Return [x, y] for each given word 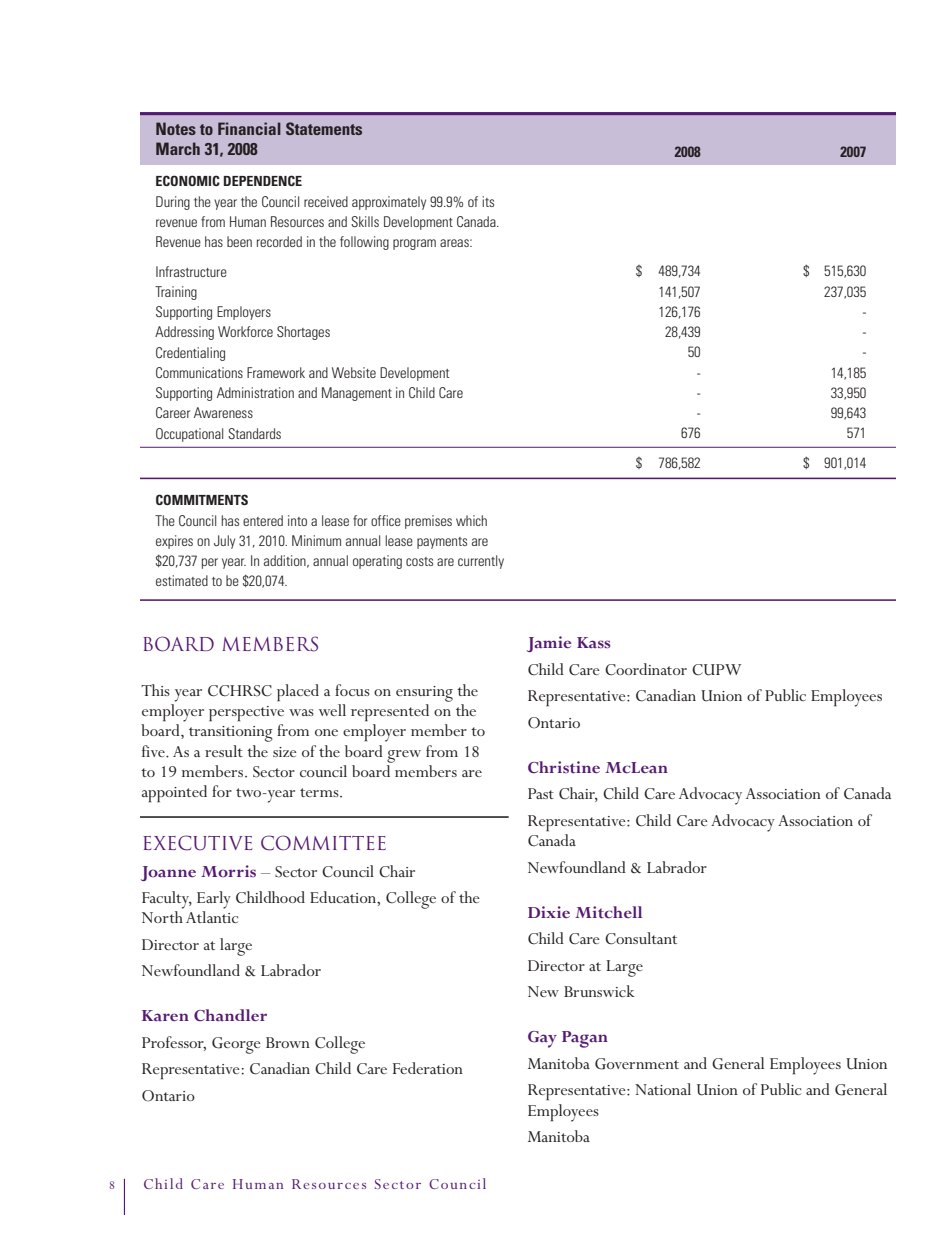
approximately [389, 203]
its [488, 201]
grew [404, 756]
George [236, 1045]
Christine [564, 767]
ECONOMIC [188, 180]
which [471, 520]
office [386, 520]
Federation [428, 1068]
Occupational [189, 435]
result [224, 751]
